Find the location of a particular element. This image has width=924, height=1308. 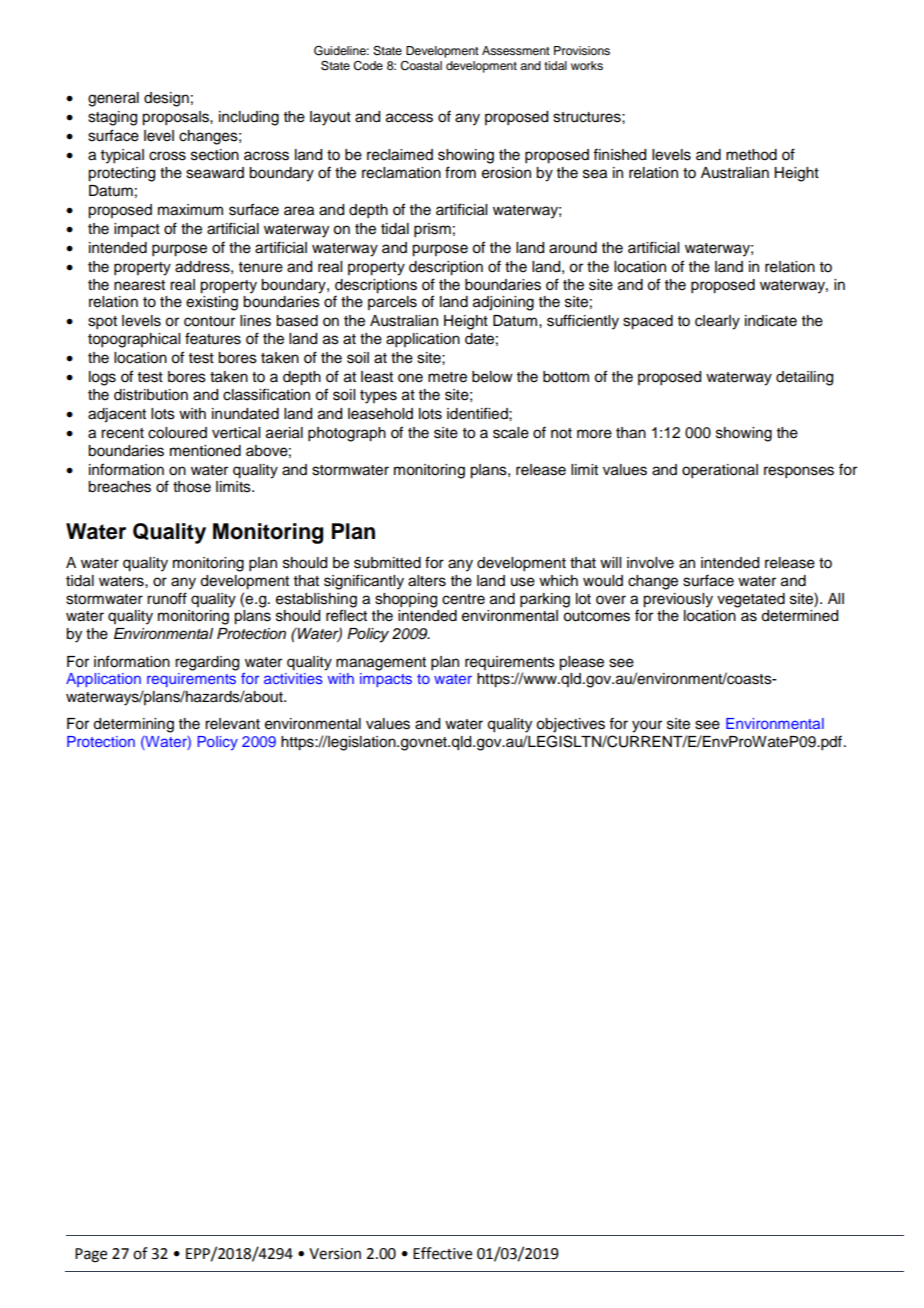

Effective is located at coordinates (442, 1253).
